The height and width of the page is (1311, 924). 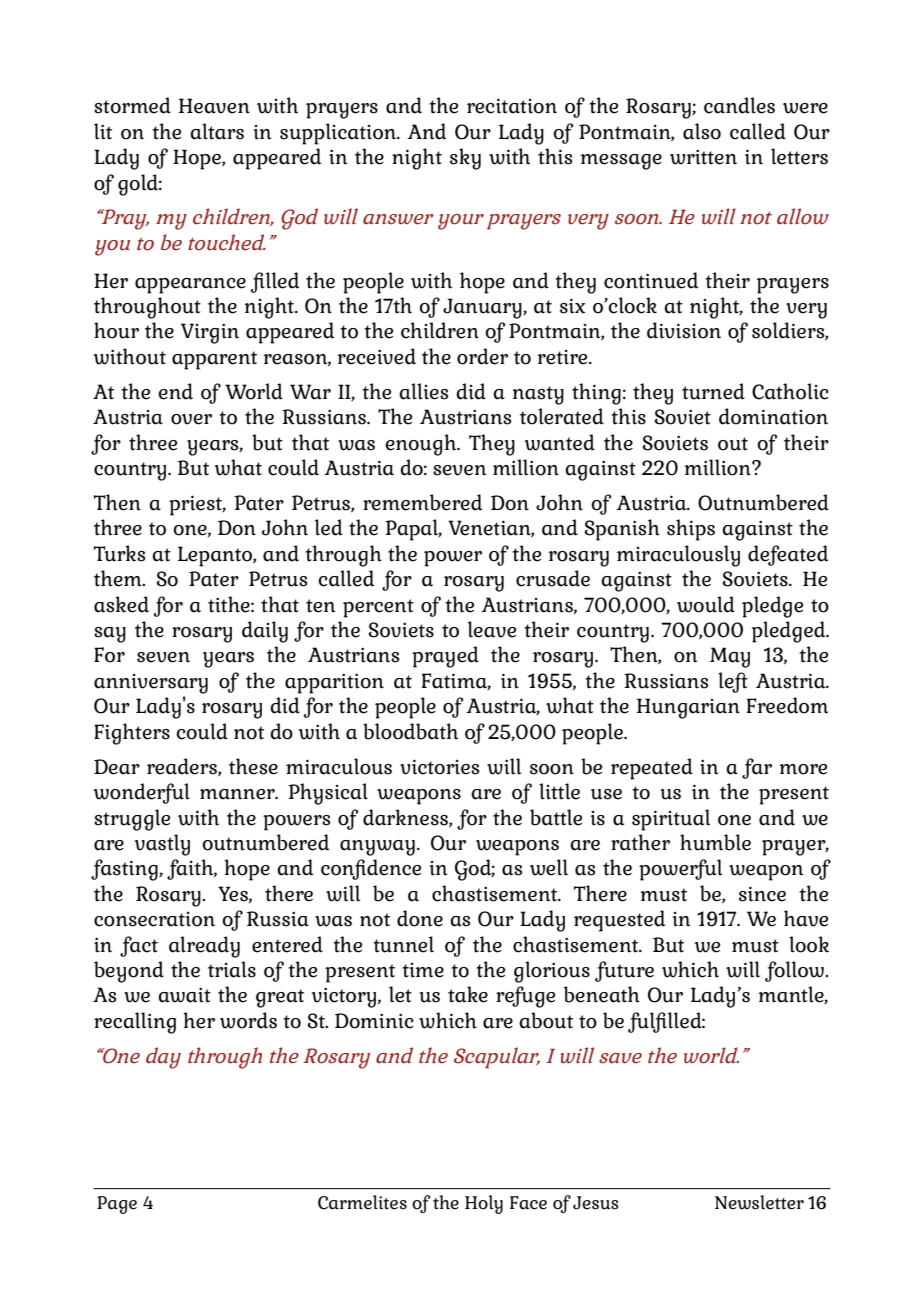 I want to click on also, so click(x=702, y=131).
